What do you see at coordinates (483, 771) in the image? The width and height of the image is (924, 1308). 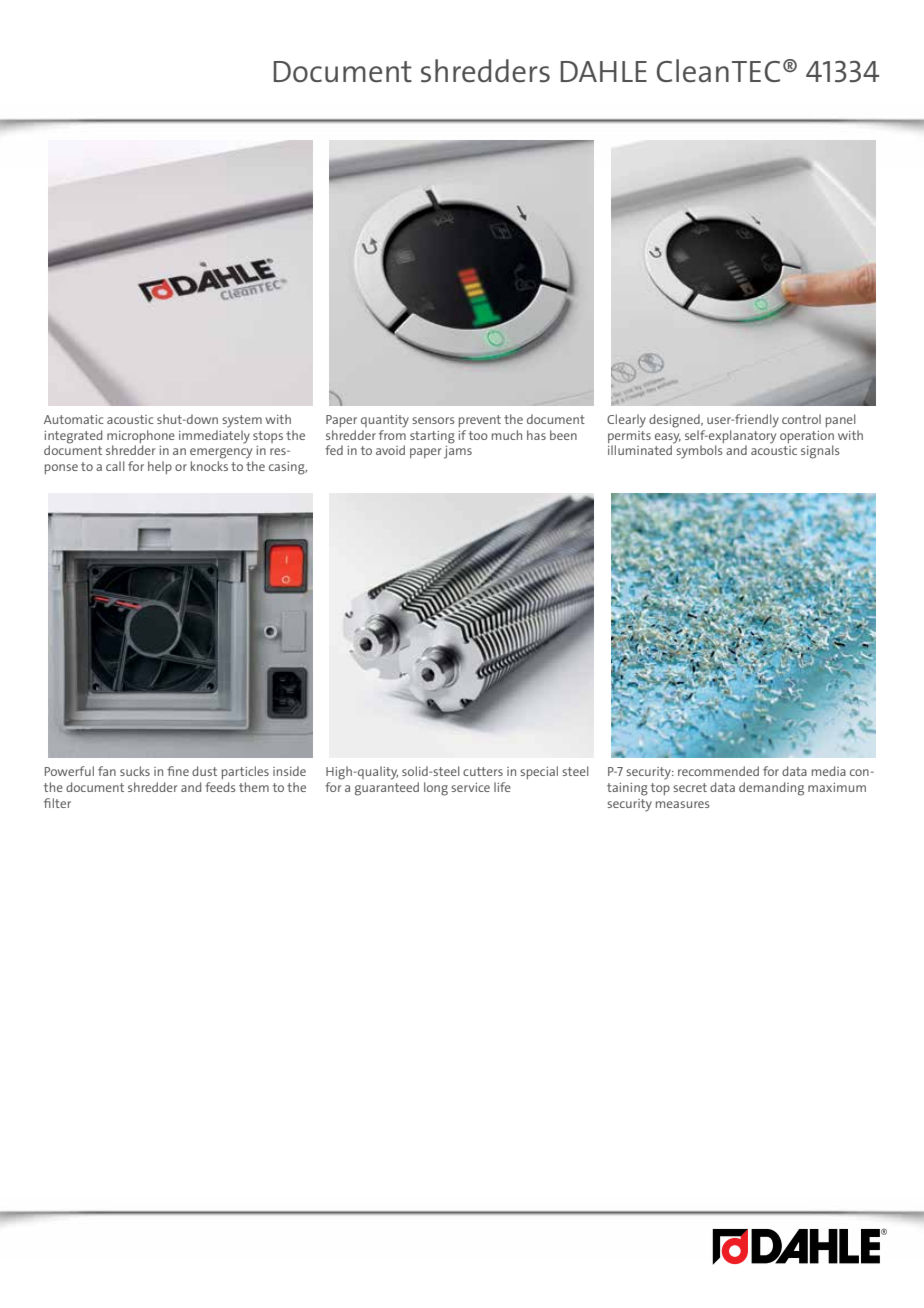 I see `cutters` at bounding box center [483, 771].
